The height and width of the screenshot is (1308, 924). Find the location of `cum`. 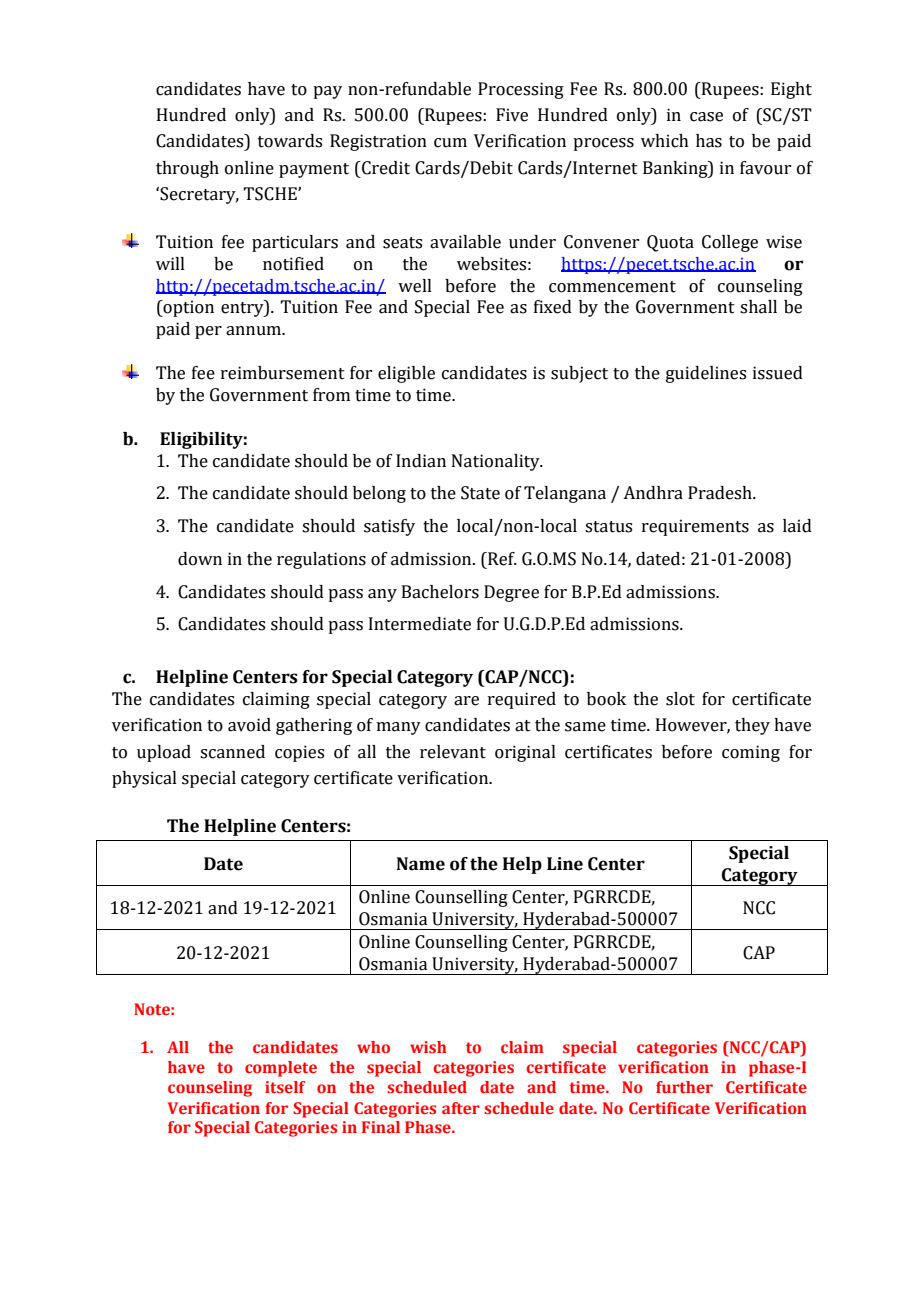

cum is located at coordinates (450, 143).
